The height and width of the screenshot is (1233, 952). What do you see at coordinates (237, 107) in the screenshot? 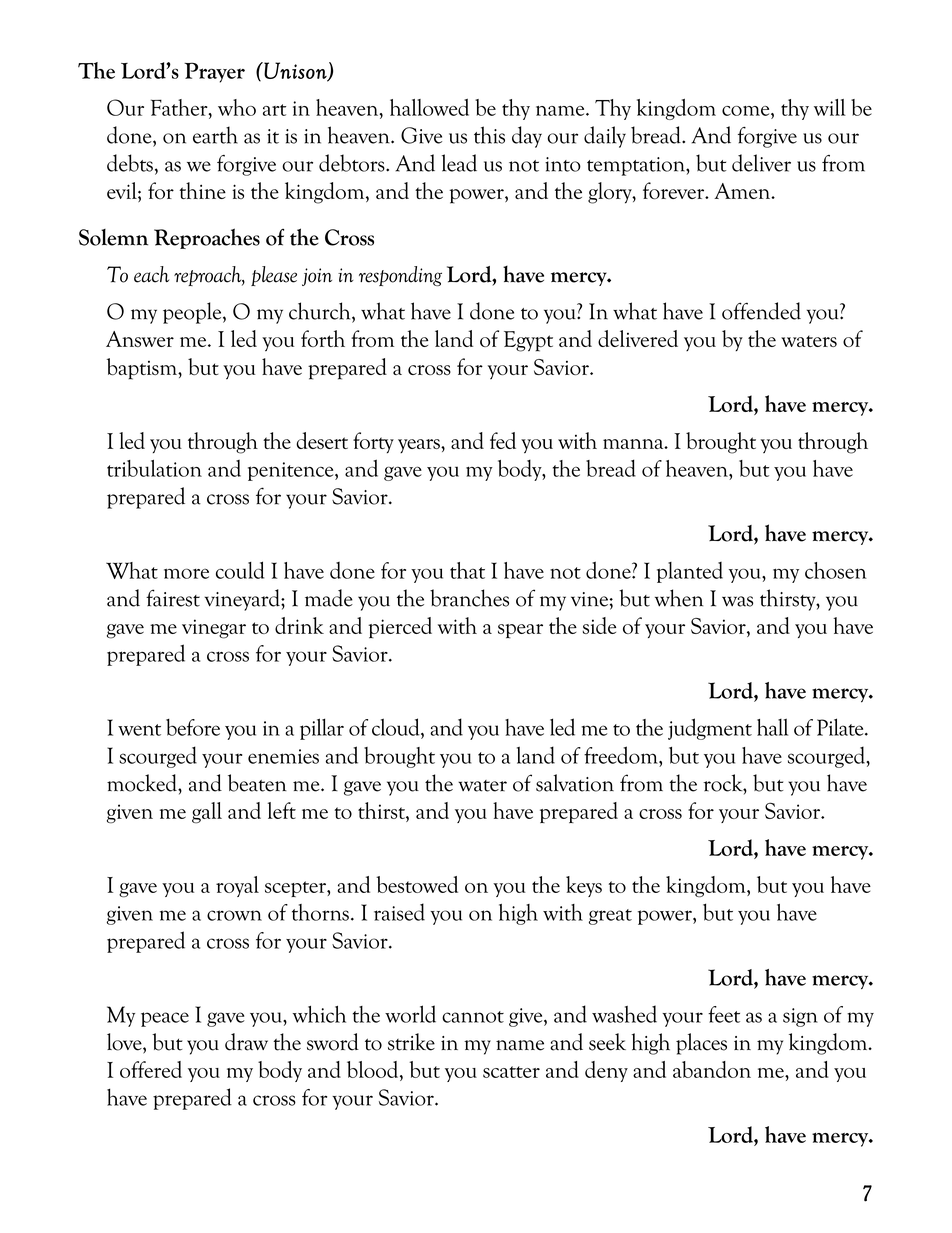
I see `who` at bounding box center [237, 107].
